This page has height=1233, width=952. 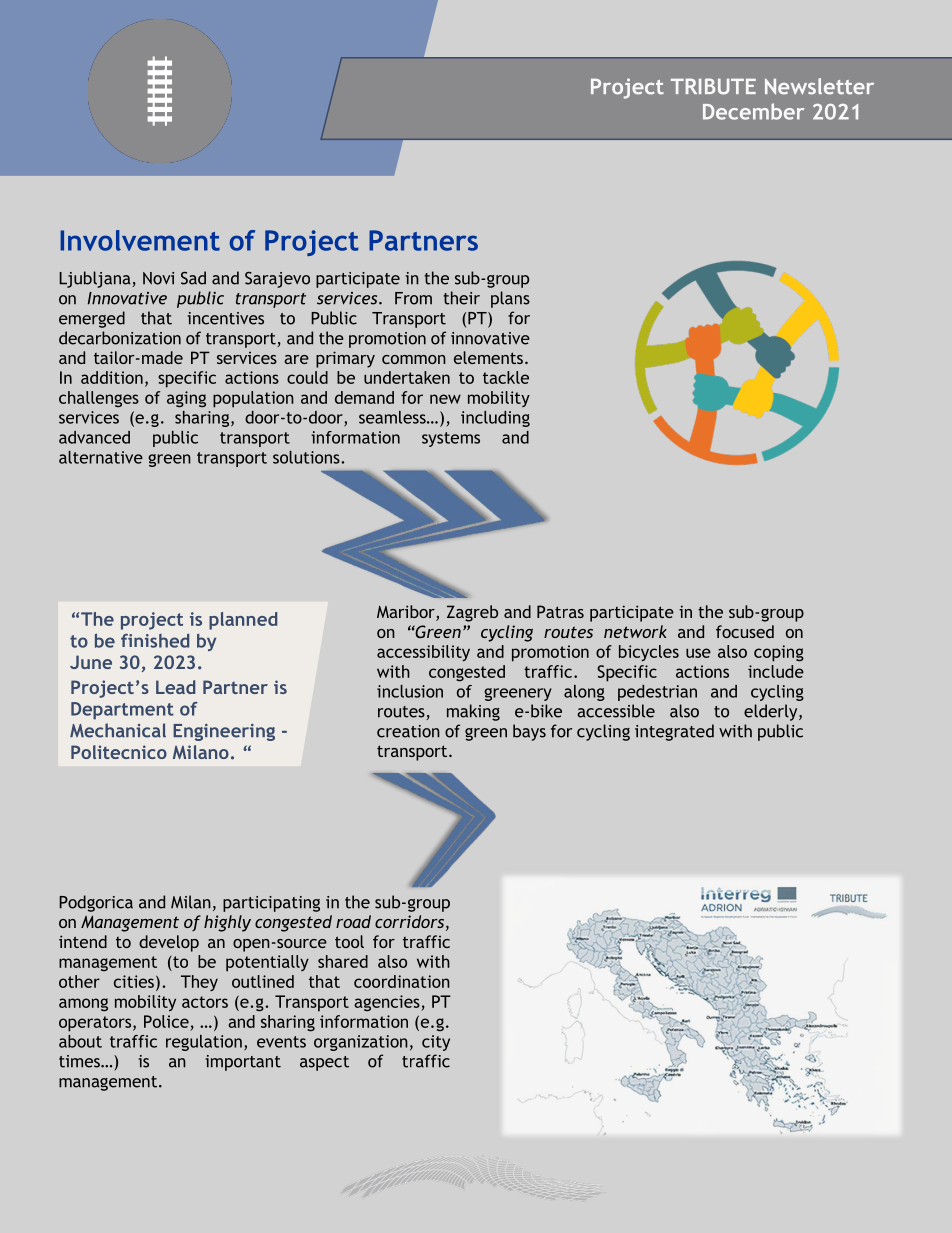 I want to click on December, so click(x=753, y=111).
